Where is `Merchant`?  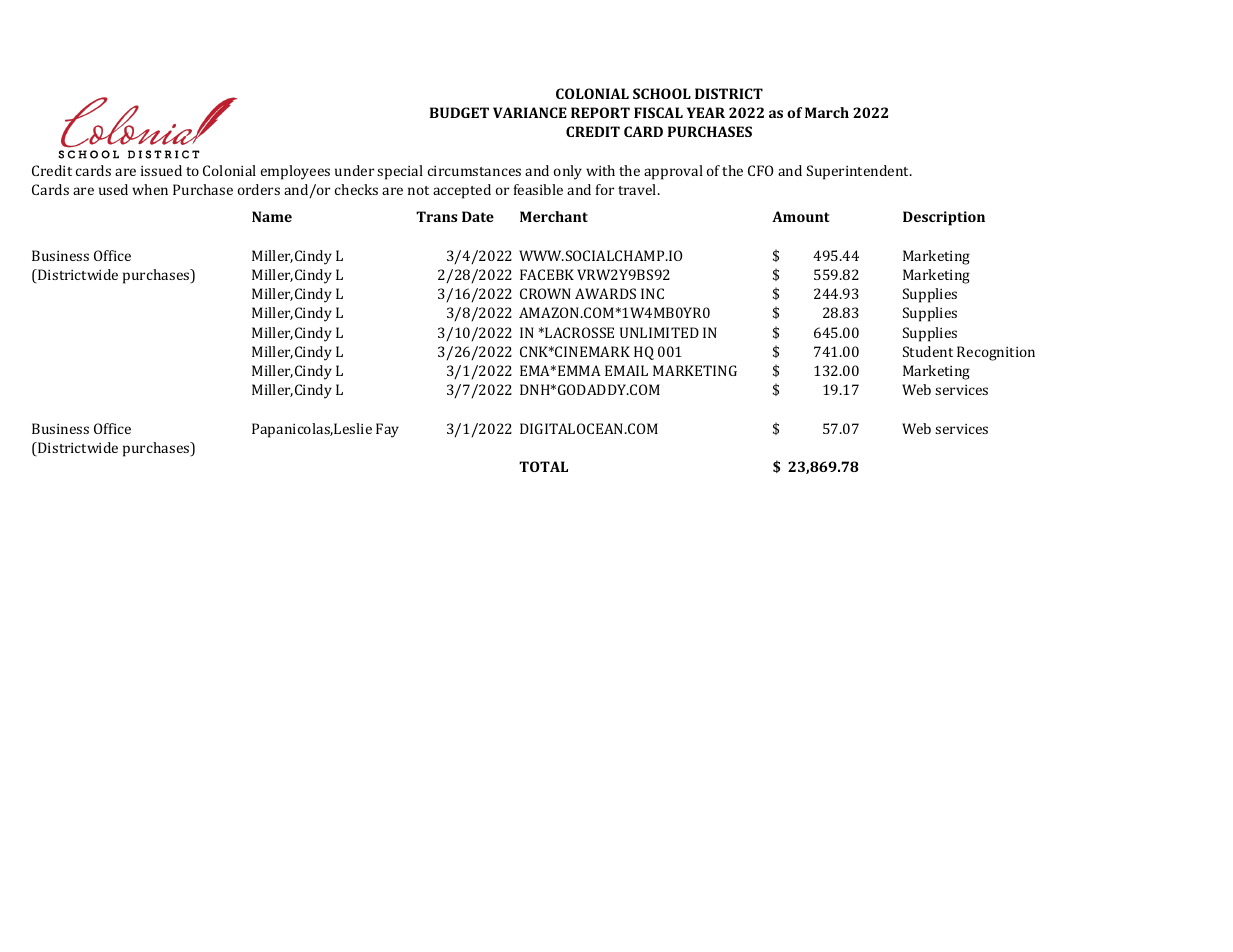
Merchant is located at coordinates (554, 216).
